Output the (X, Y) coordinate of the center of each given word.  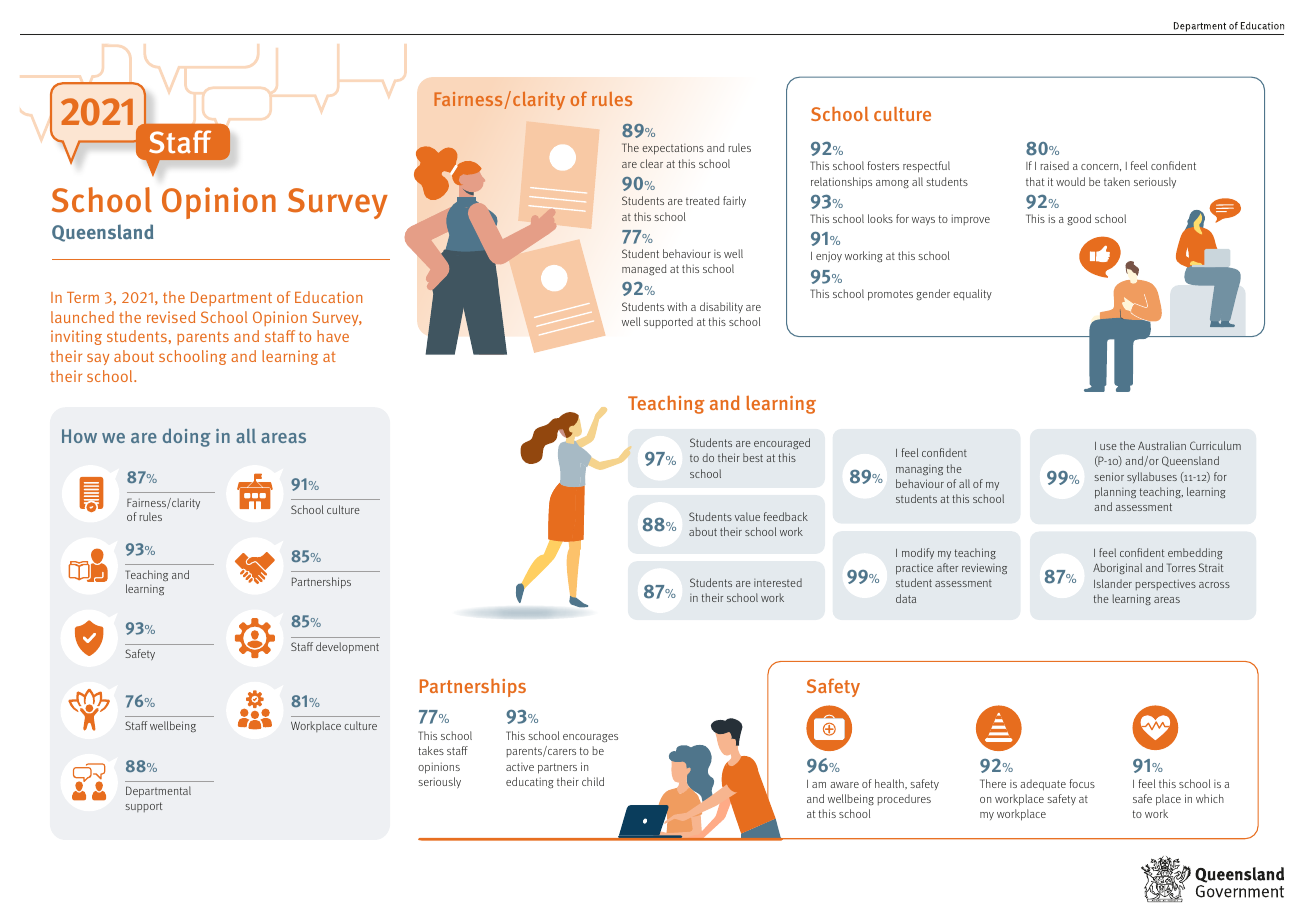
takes (431, 750)
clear (651, 163)
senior (1109, 476)
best (753, 457)
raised (1054, 165)
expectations (673, 149)
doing (187, 437)
